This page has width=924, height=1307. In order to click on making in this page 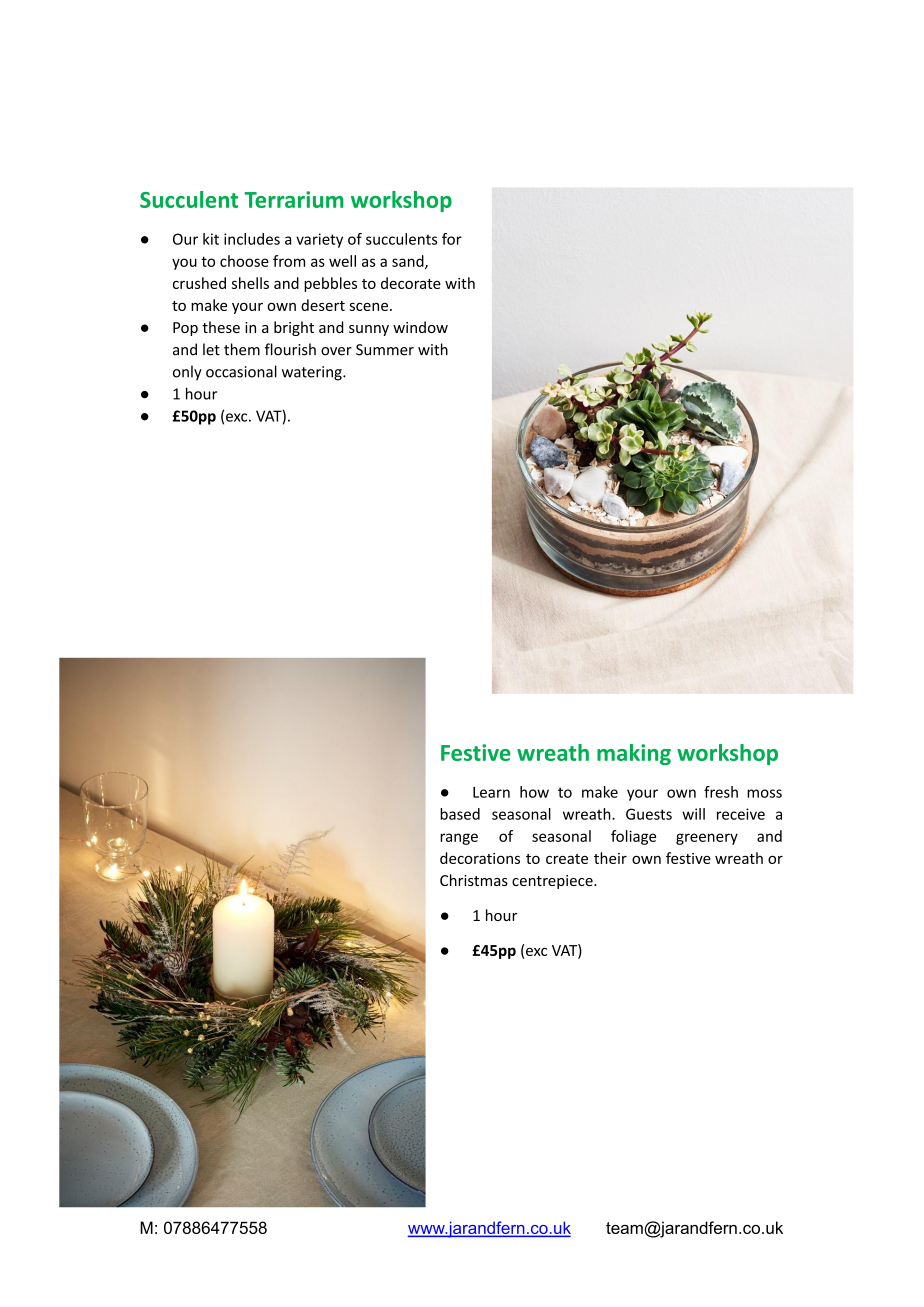, I will do `click(634, 754)`.
